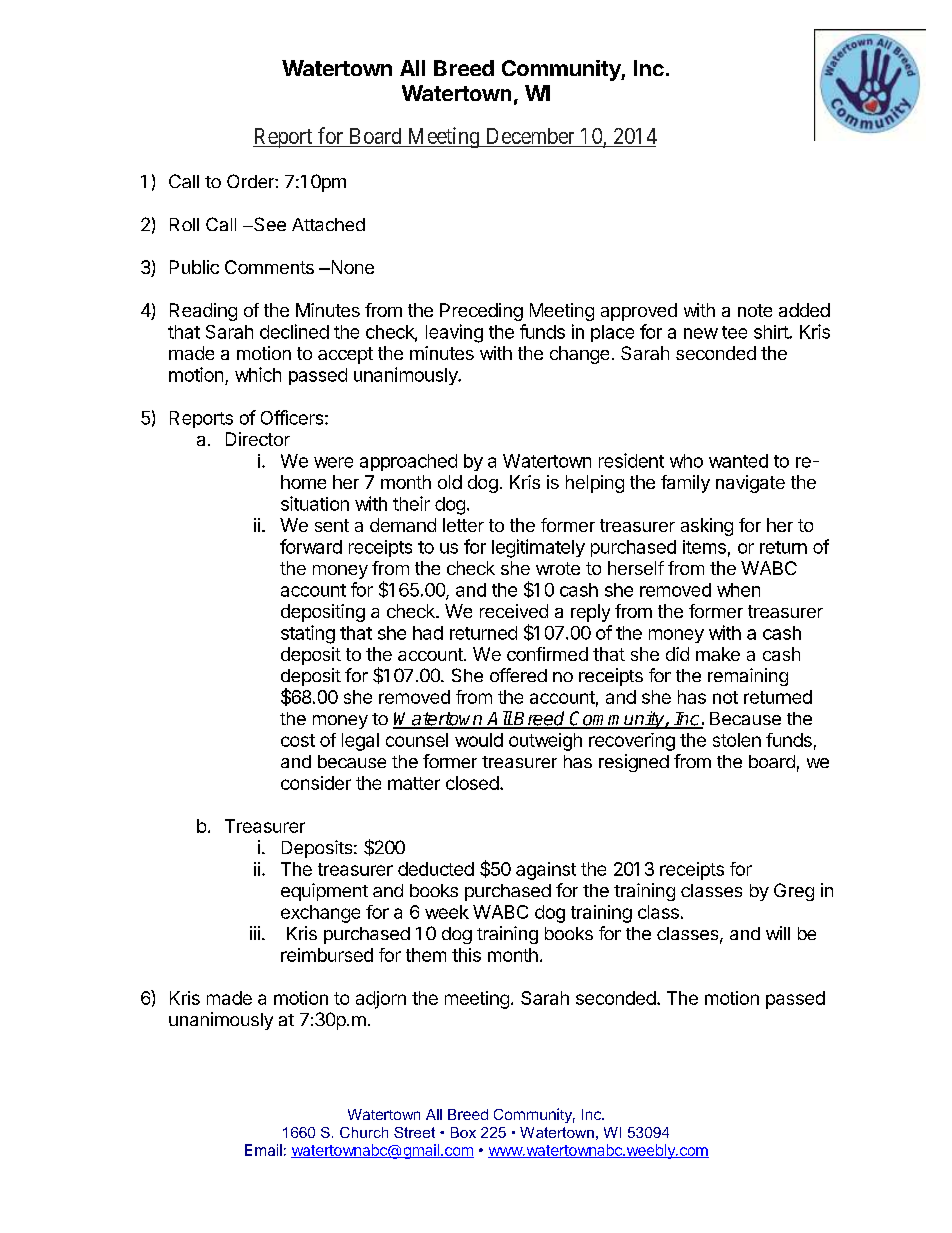 The image size is (952, 1233). I want to click on See, so click(269, 224).
